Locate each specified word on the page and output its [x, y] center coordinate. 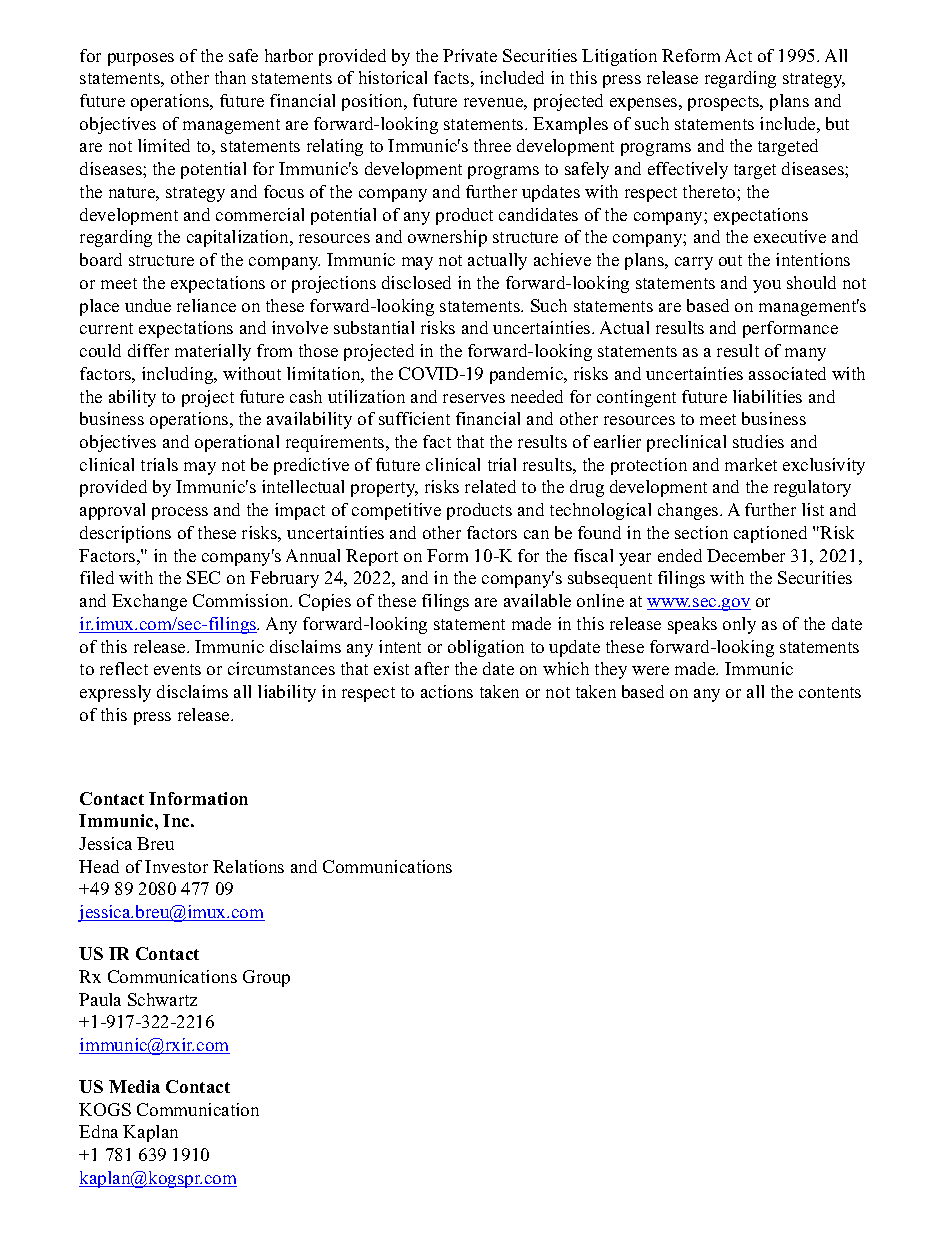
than [230, 77]
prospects [725, 103]
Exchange [149, 602]
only [739, 625]
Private [470, 55]
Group [266, 978]
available [537, 600]
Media [134, 1086]
